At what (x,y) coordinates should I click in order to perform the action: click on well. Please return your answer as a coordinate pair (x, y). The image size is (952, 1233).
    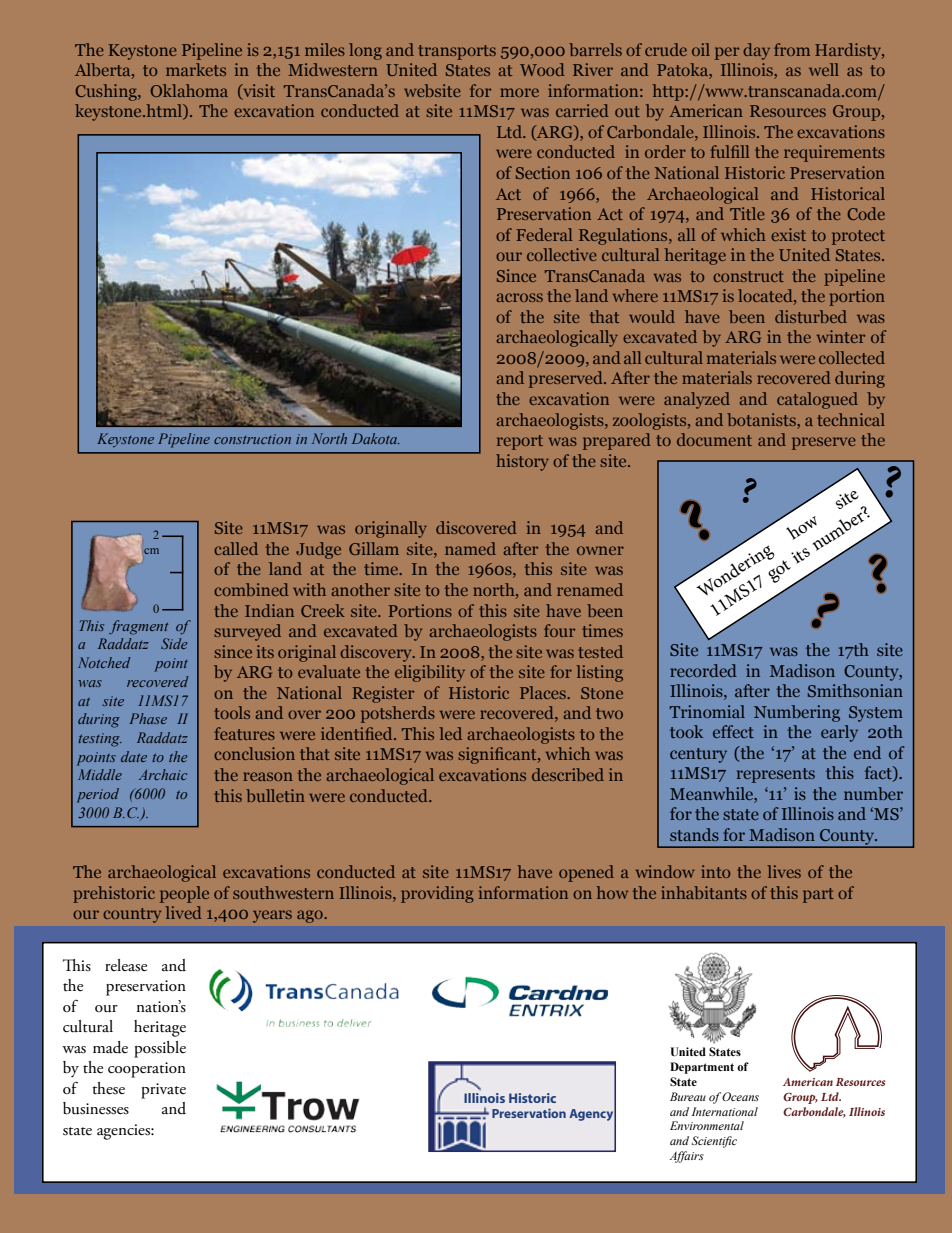
    Looking at the image, I should click on (824, 69).
